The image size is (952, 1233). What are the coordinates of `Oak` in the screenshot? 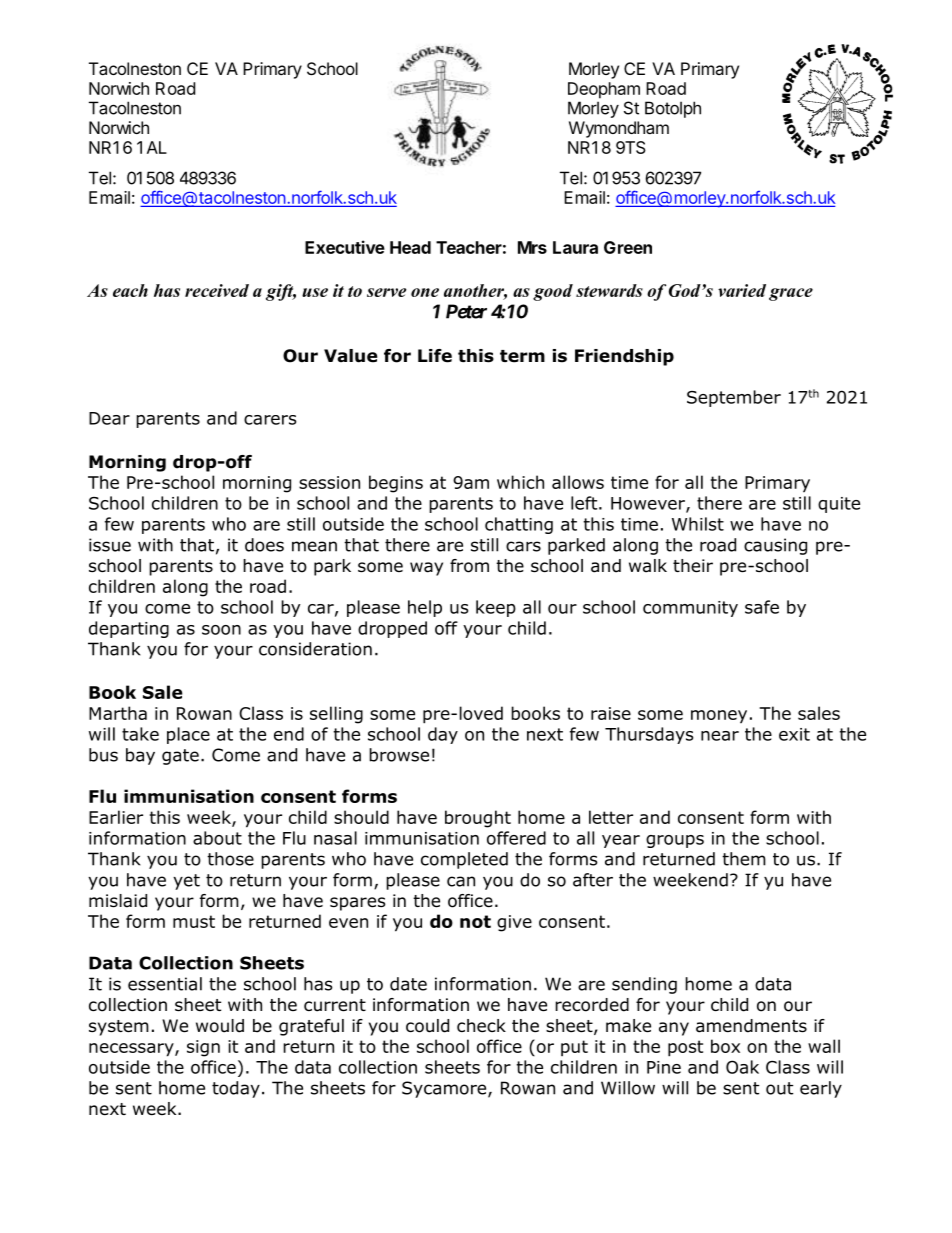 It's located at (742, 1067).
